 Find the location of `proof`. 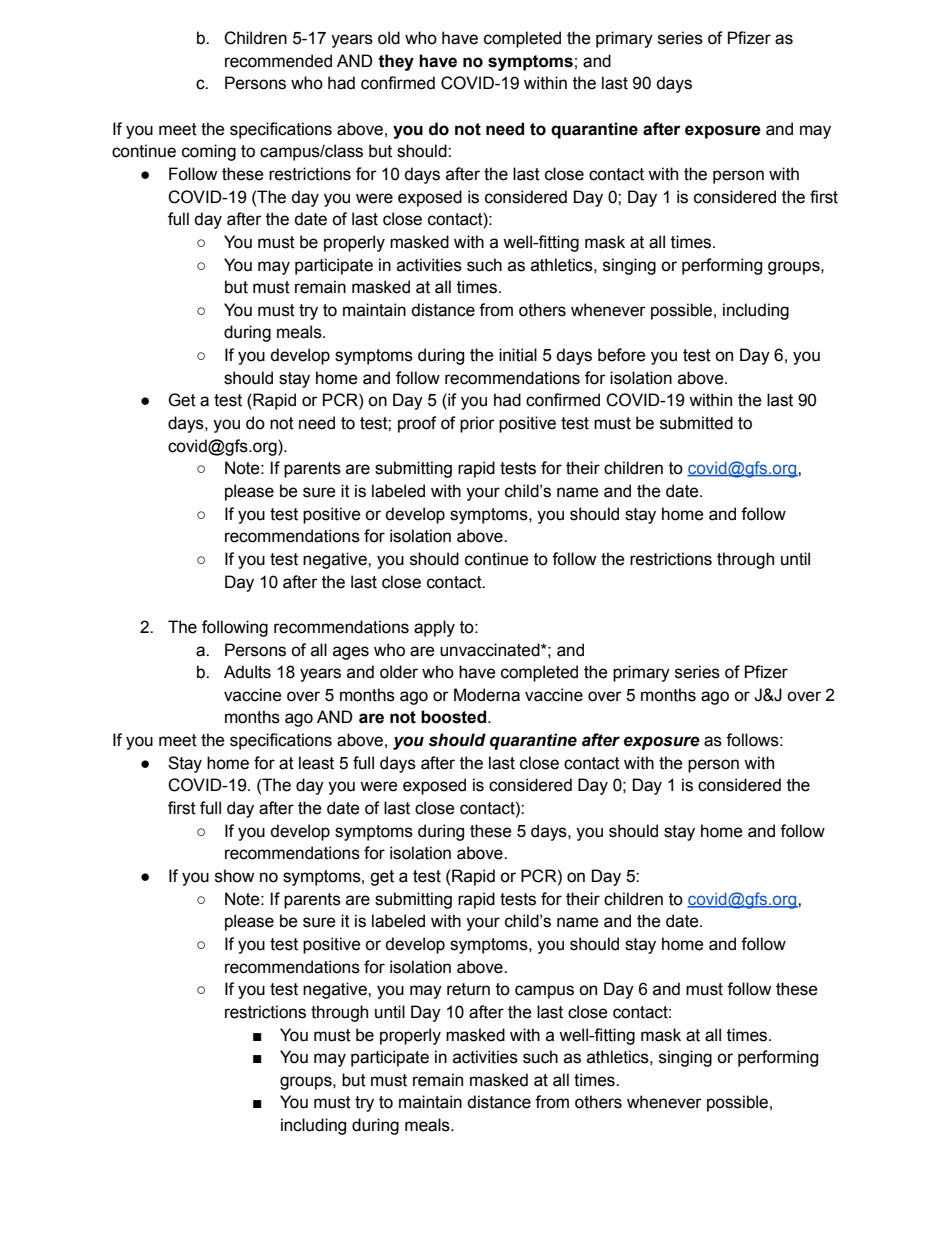

proof is located at coordinates (417, 424).
